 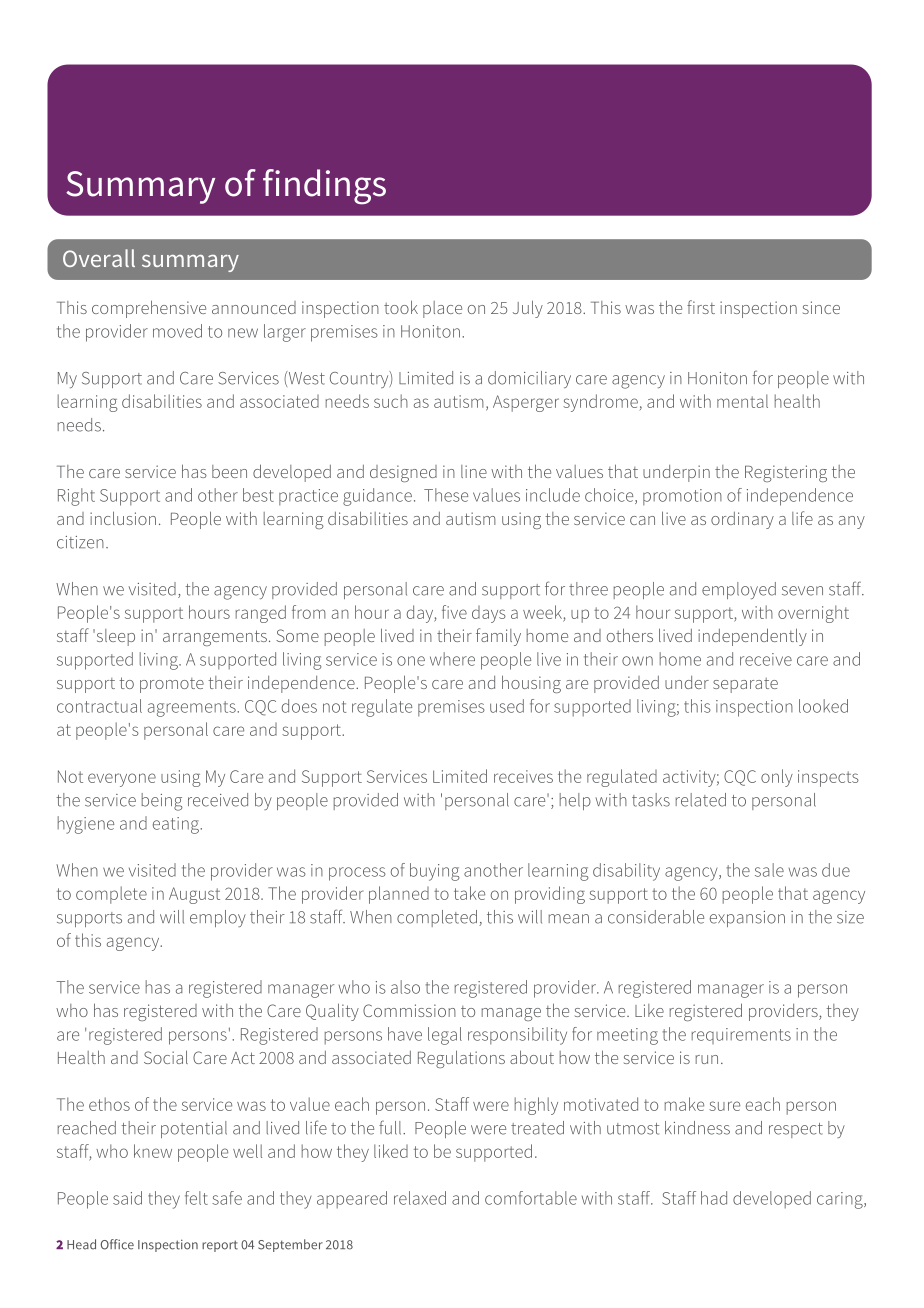 I want to click on used, so click(x=507, y=706).
